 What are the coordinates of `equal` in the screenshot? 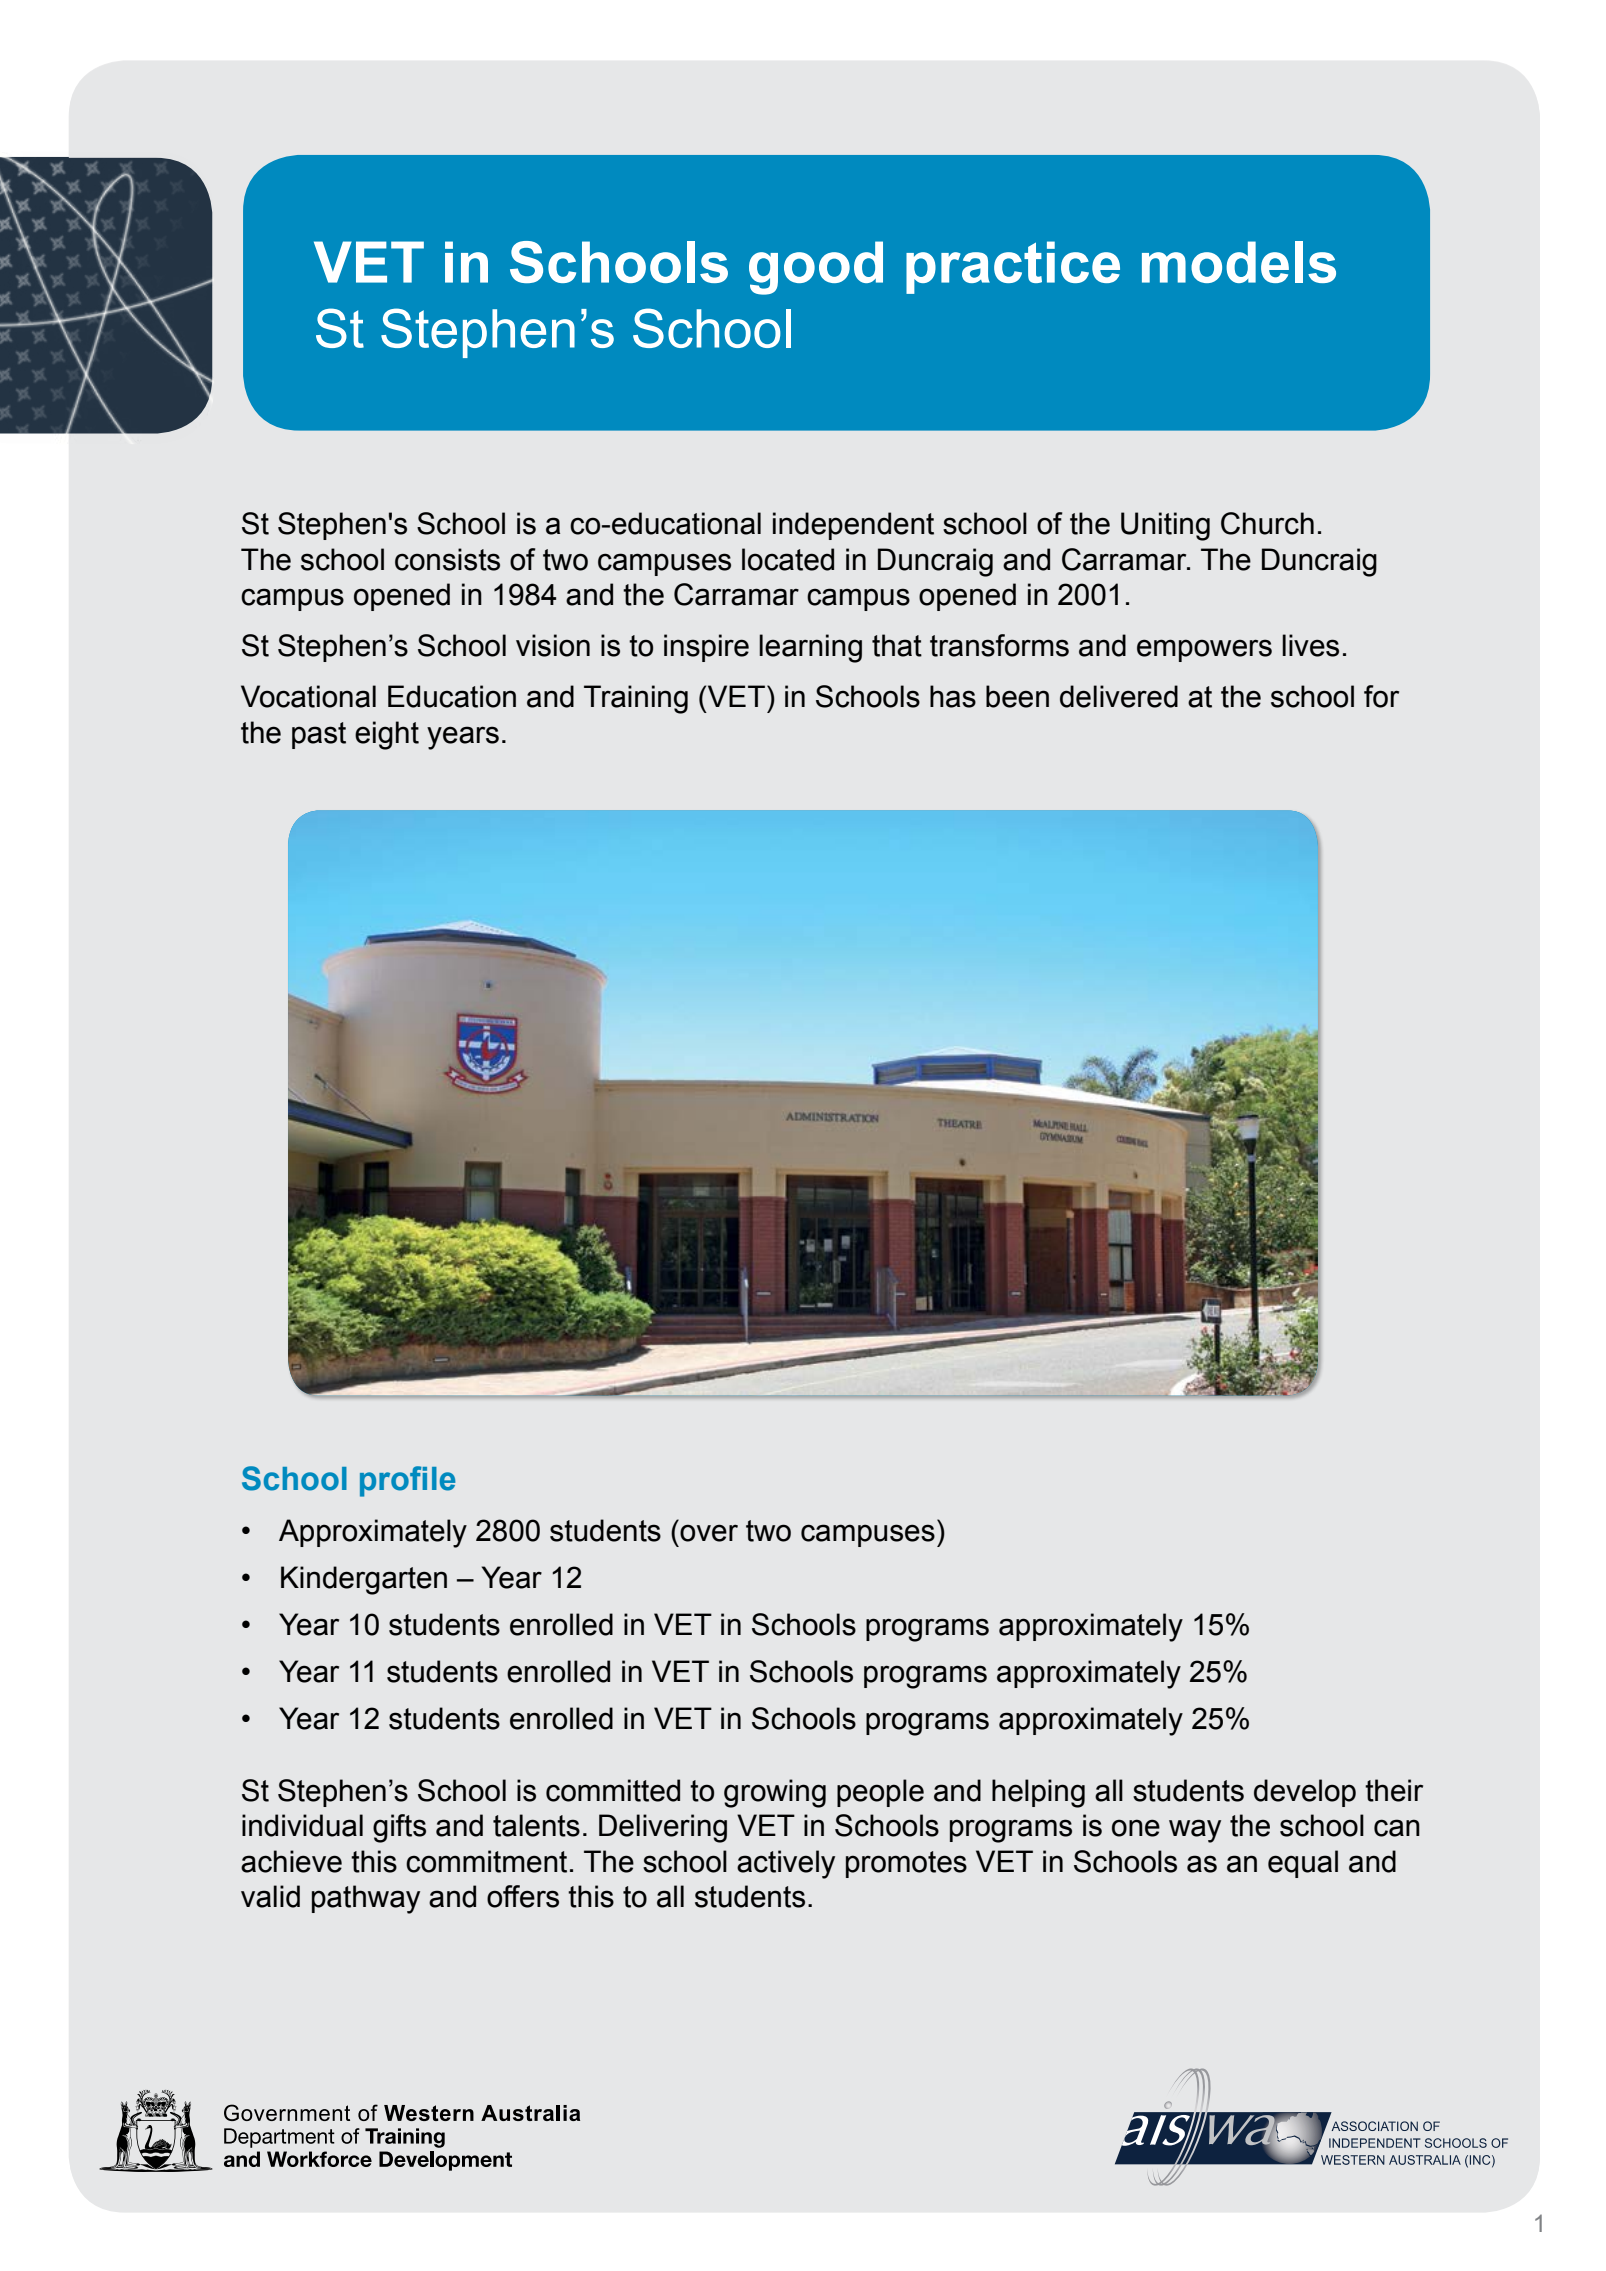 It's located at (1303, 1864).
